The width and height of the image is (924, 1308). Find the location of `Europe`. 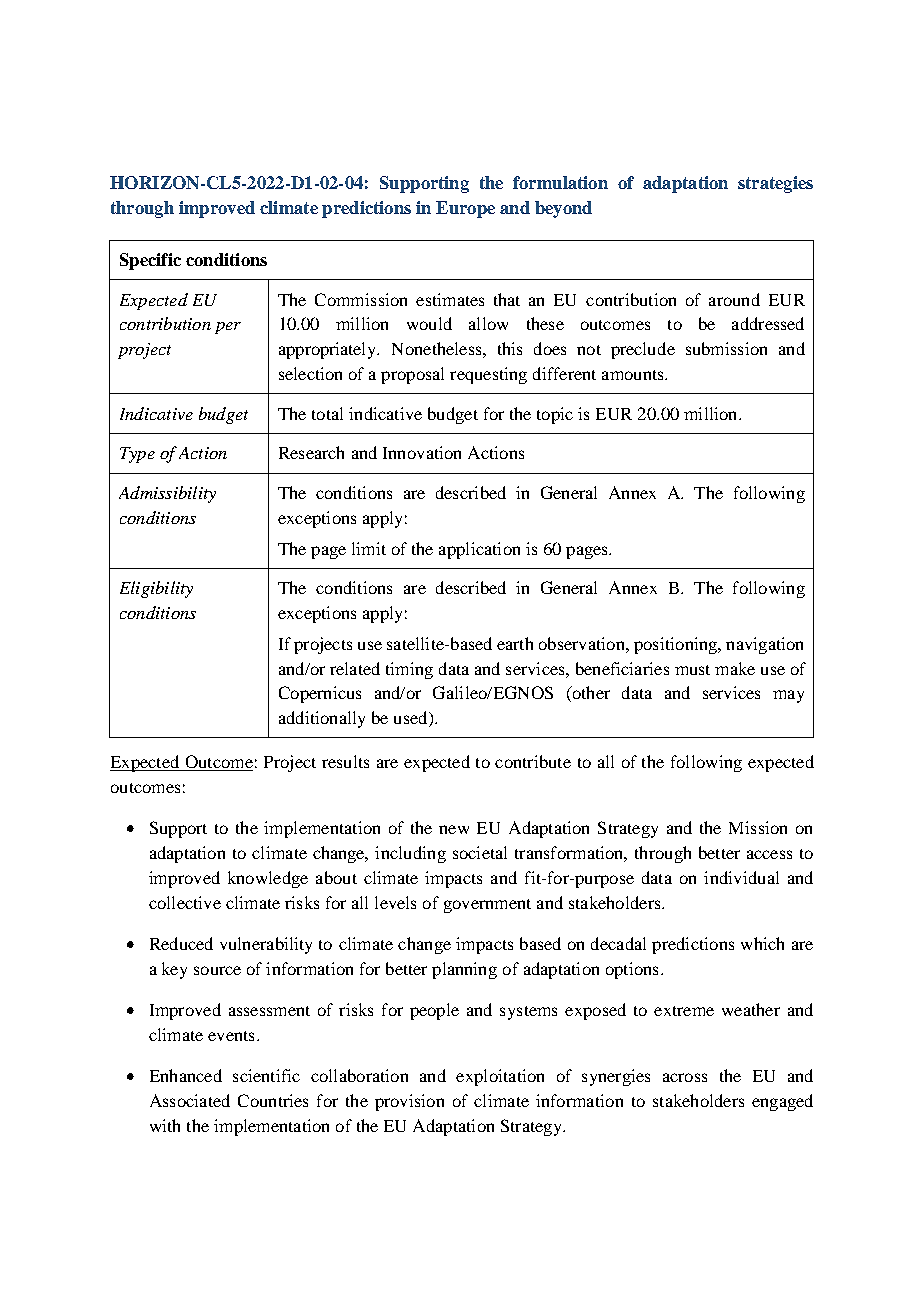

Europe is located at coordinates (465, 209).
